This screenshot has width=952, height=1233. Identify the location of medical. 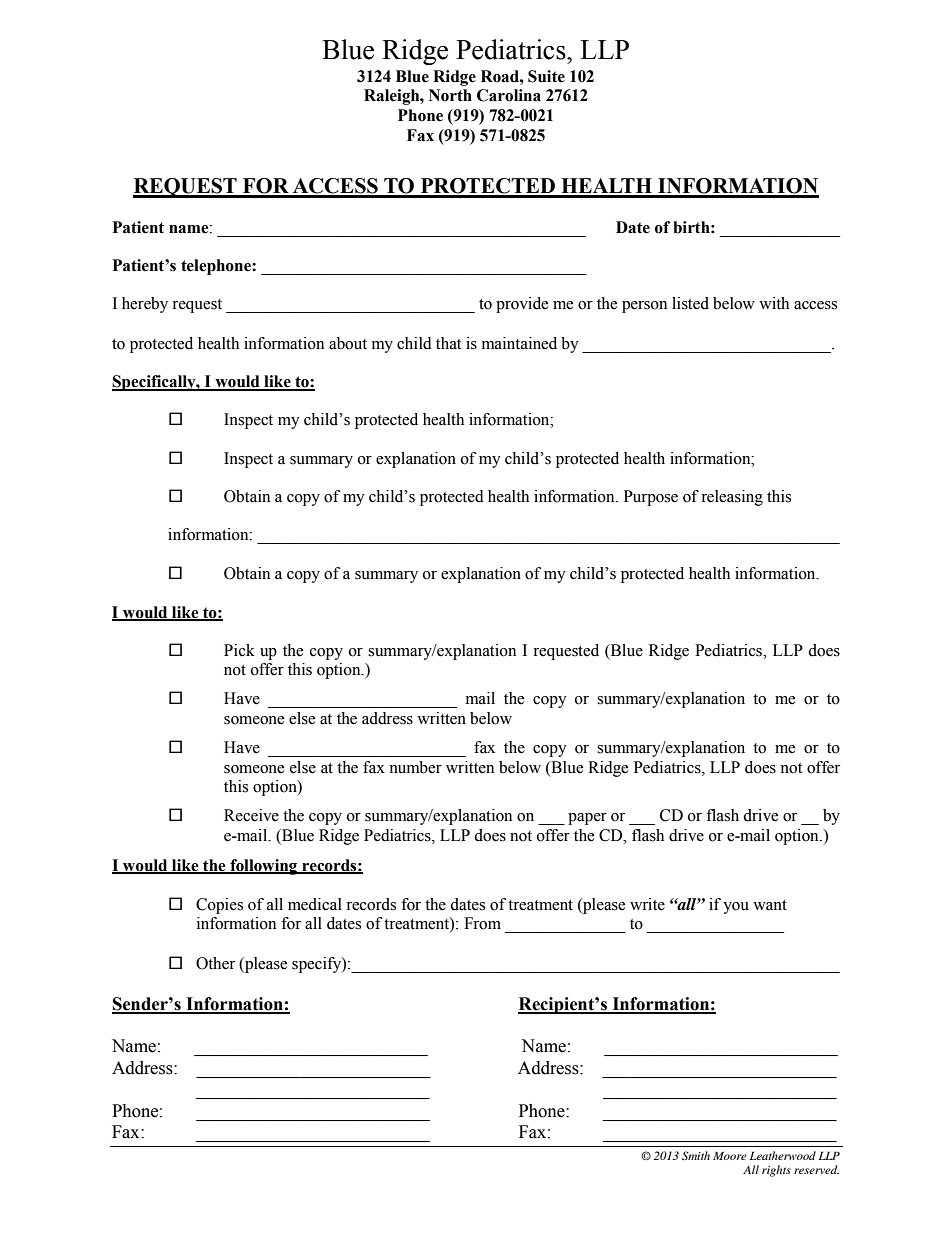
(315, 904).
